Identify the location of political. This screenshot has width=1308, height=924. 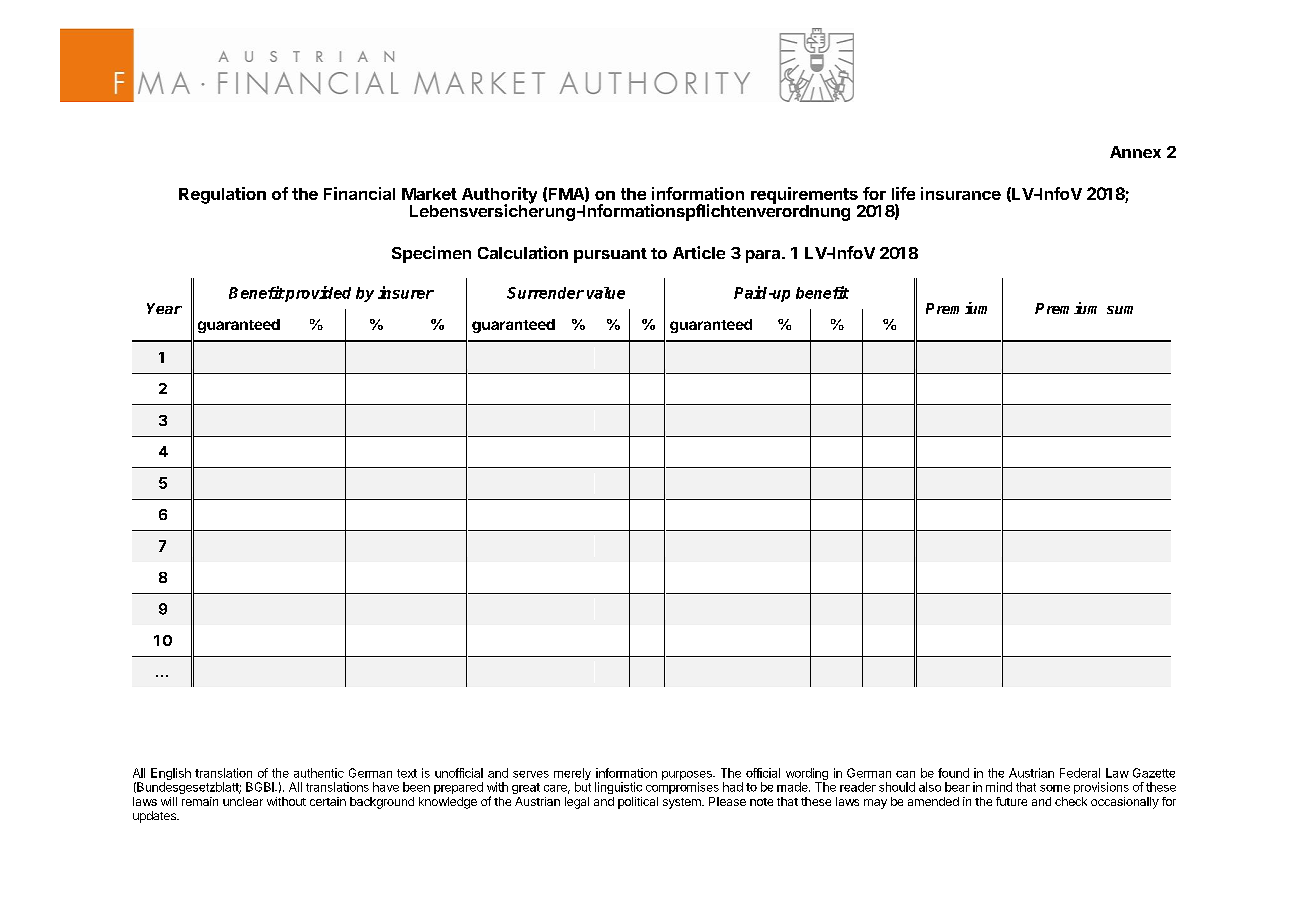
(638, 803).
